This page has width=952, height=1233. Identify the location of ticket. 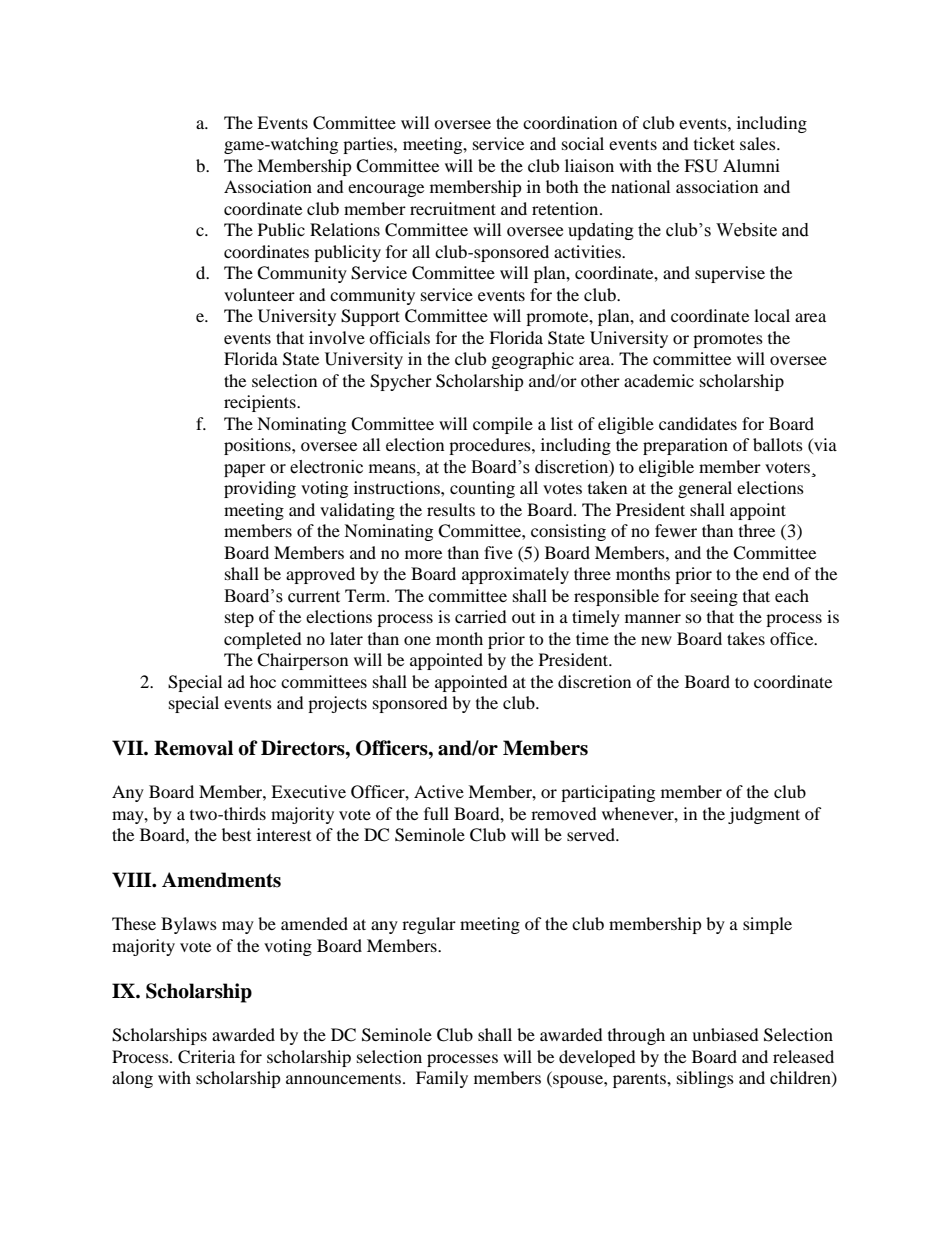
(714, 143).
